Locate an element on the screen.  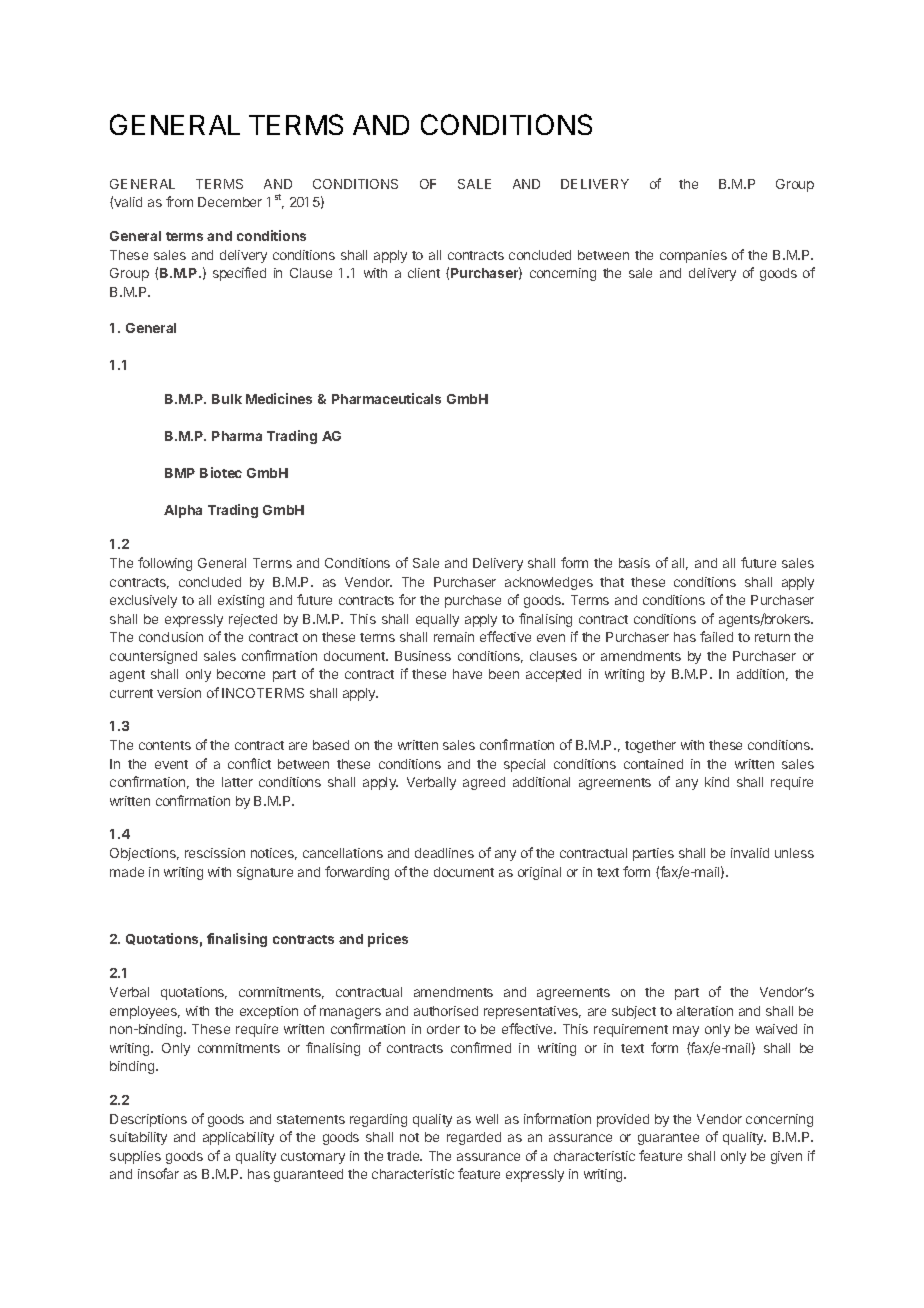
version is located at coordinates (179, 693).
